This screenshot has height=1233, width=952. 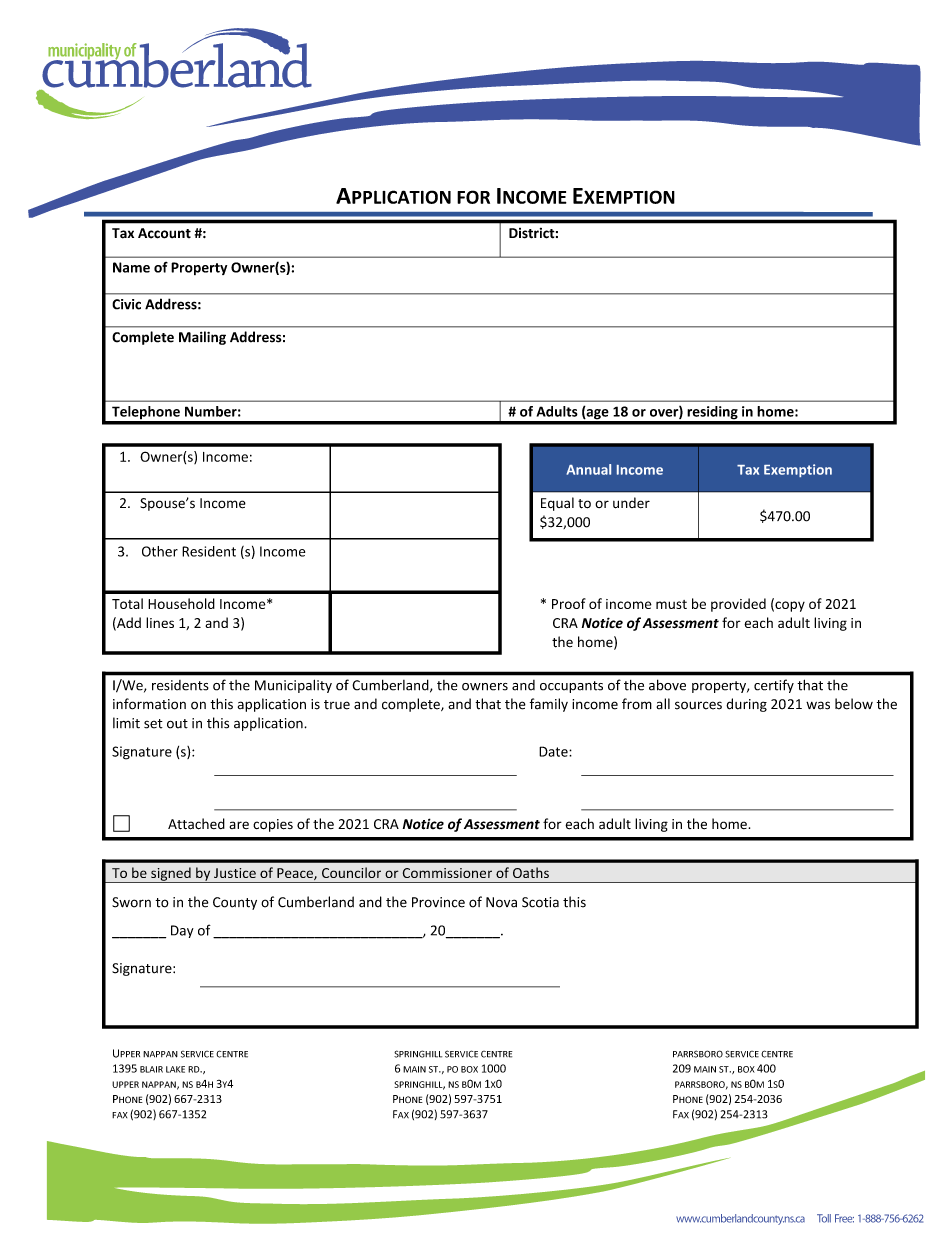 What do you see at coordinates (557, 504) in the screenshot?
I see `Equal` at bounding box center [557, 504].
